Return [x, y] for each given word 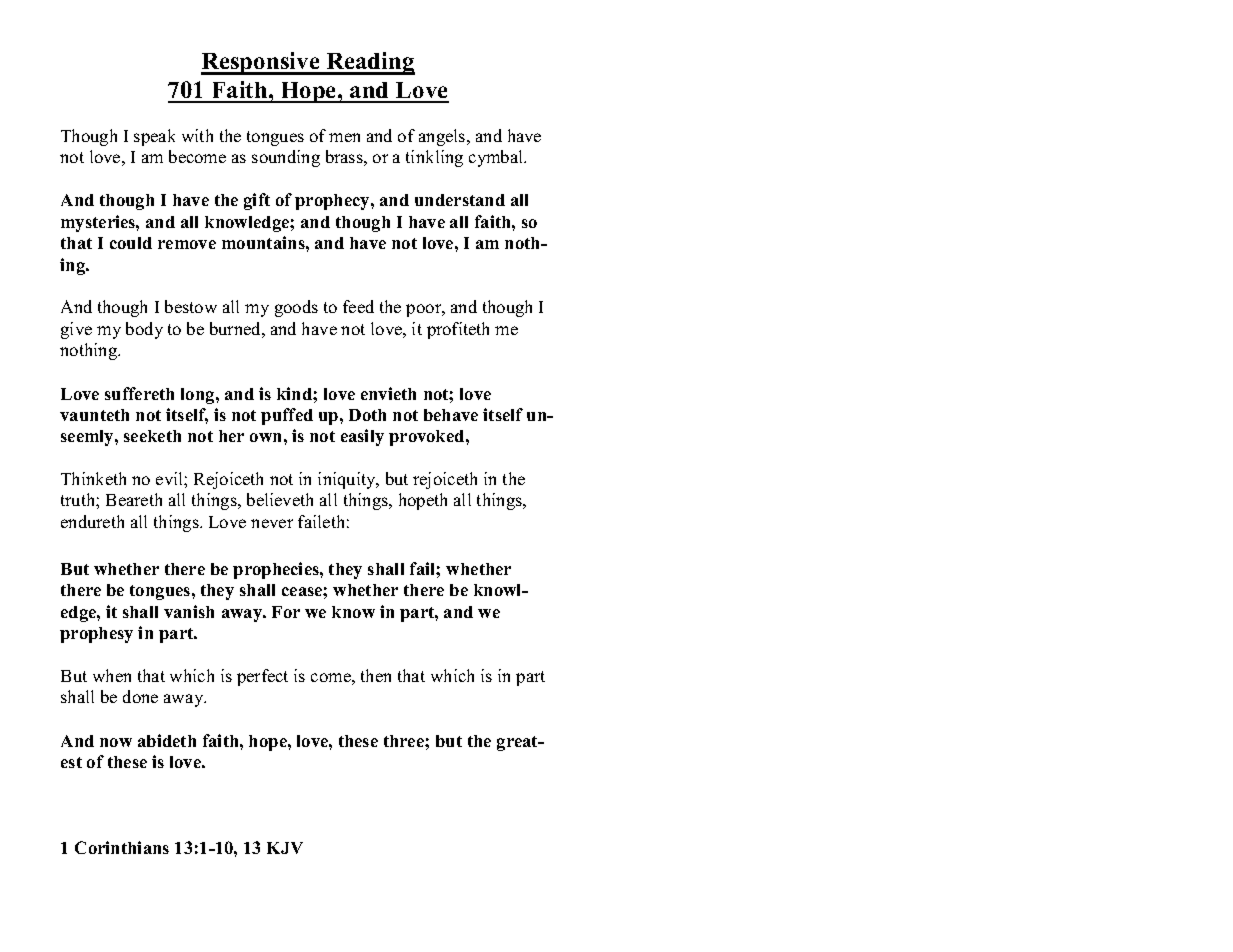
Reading [369, 63]
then [376, 675]
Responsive [261, 63]
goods [296, 308]
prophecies [277, 570]
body [144, 330]
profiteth [458, 330]
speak [154, 137]
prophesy [96, 635]
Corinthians [122, 847]
